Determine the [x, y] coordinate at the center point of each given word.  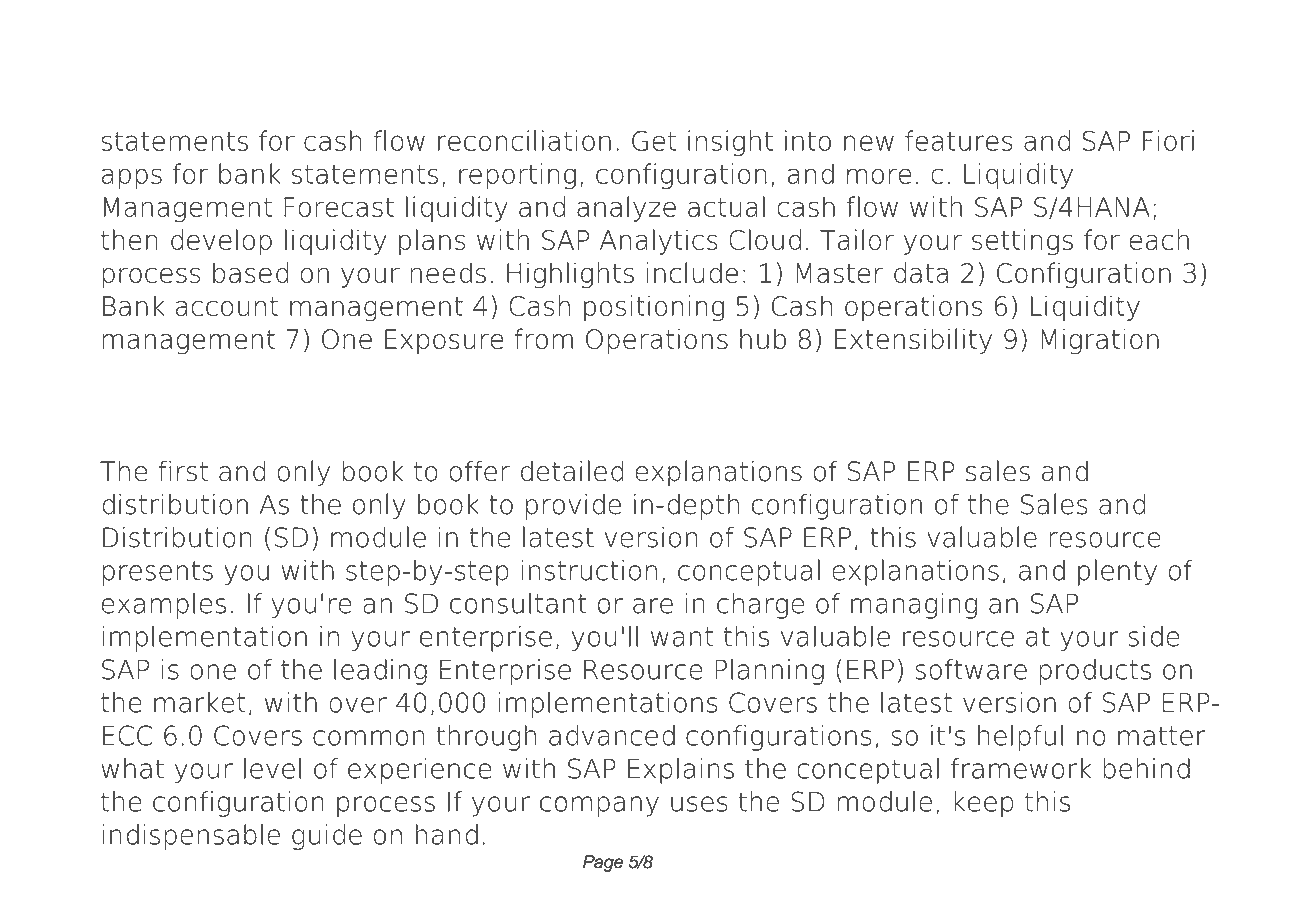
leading [380, 672]
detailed [572, 471]
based [250, 272]
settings [1022, 242]
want [682, 637]
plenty [1117, 572]
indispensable [191, 837]
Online [245, 53]
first [183, 471]
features [959, 140]
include [692, 272]
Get [654, 141]
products [1095, 672]
